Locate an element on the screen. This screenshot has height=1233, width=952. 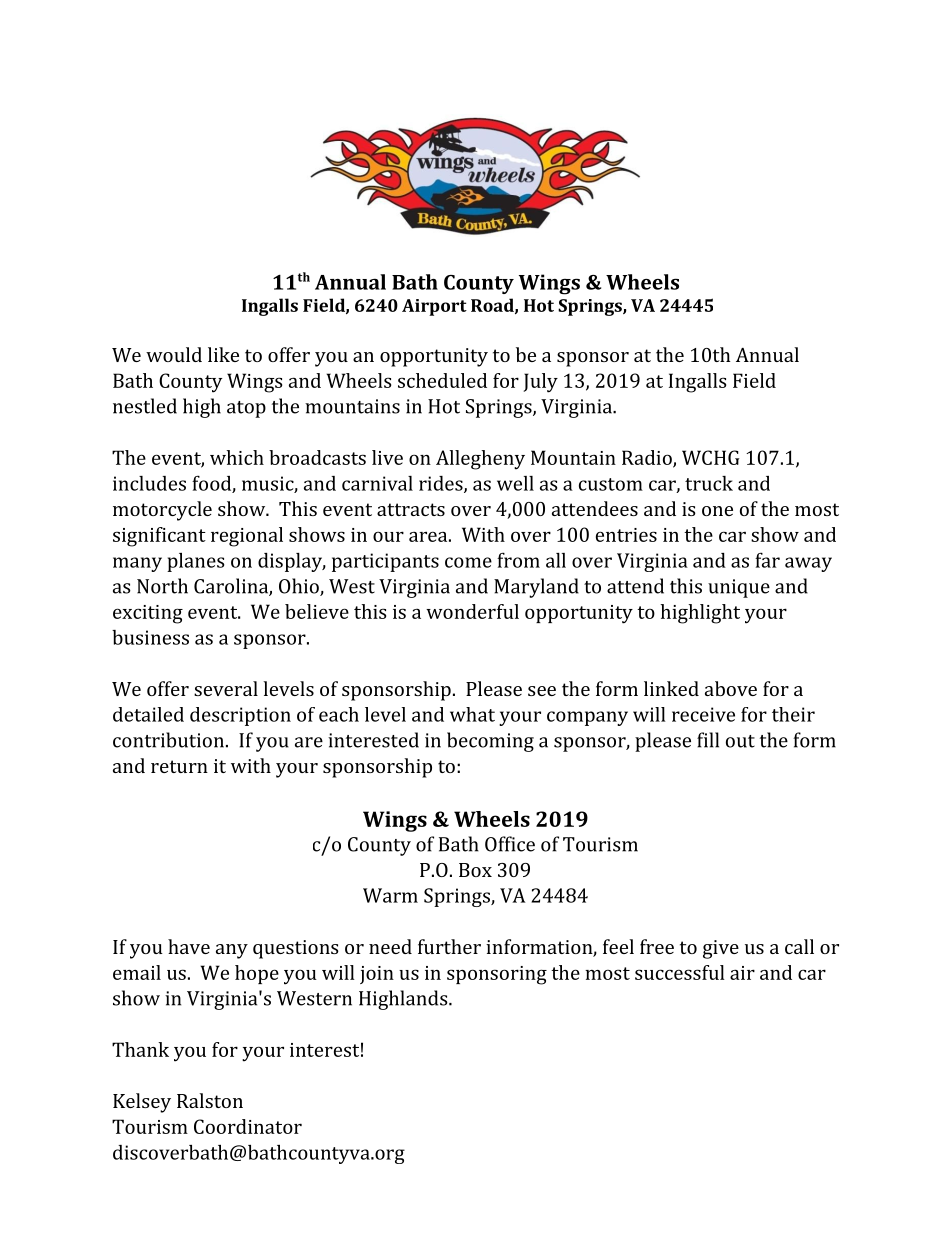
Coordinator is located at coordinates (248, 1126).
